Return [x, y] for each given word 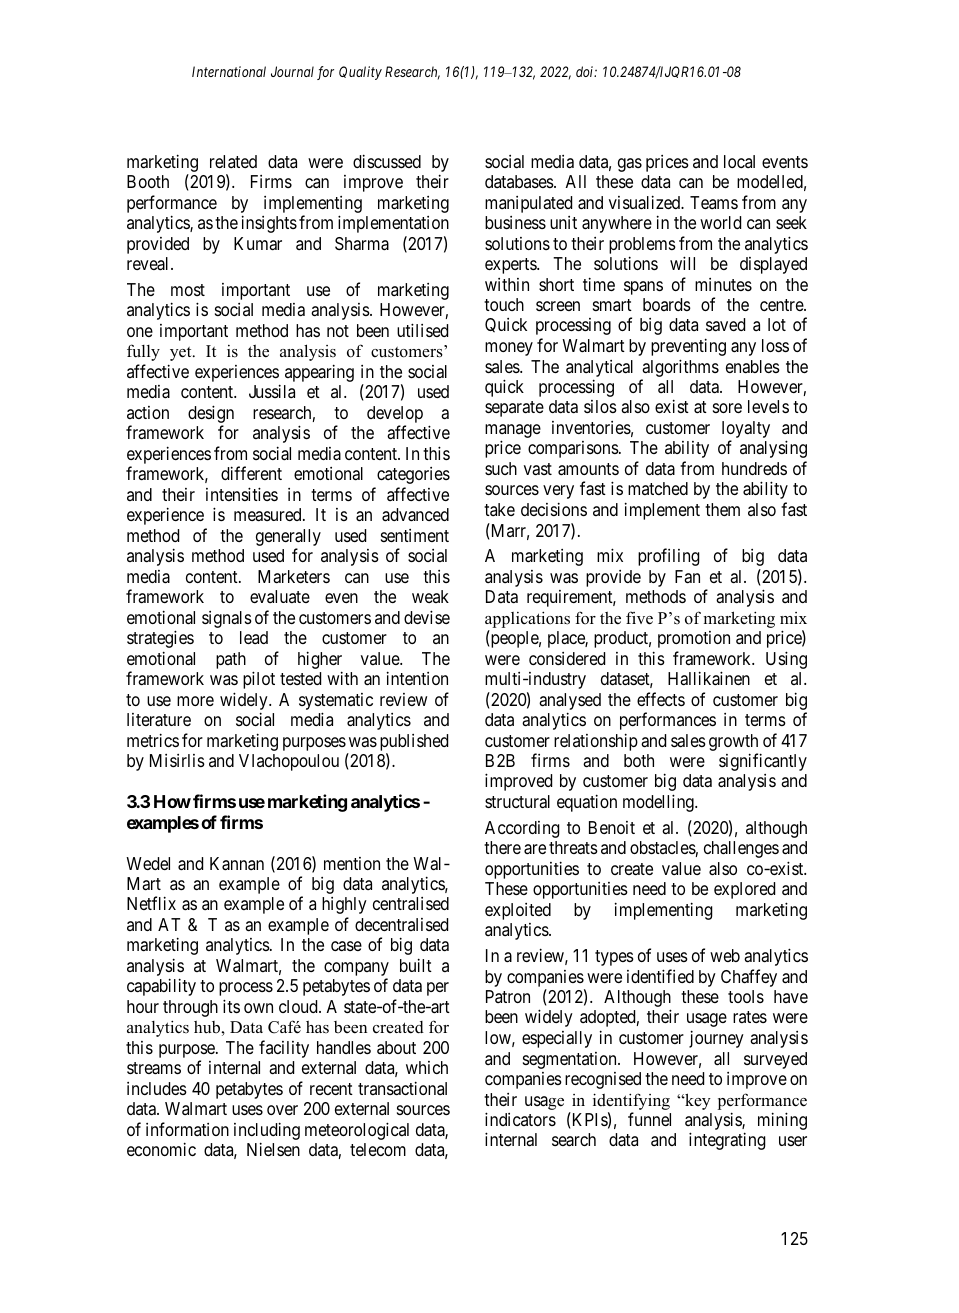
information [187, 1129]
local [739, 161]
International [229, 71]
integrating [727, 1141]
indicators [520, 1119]
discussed [387, 161]
